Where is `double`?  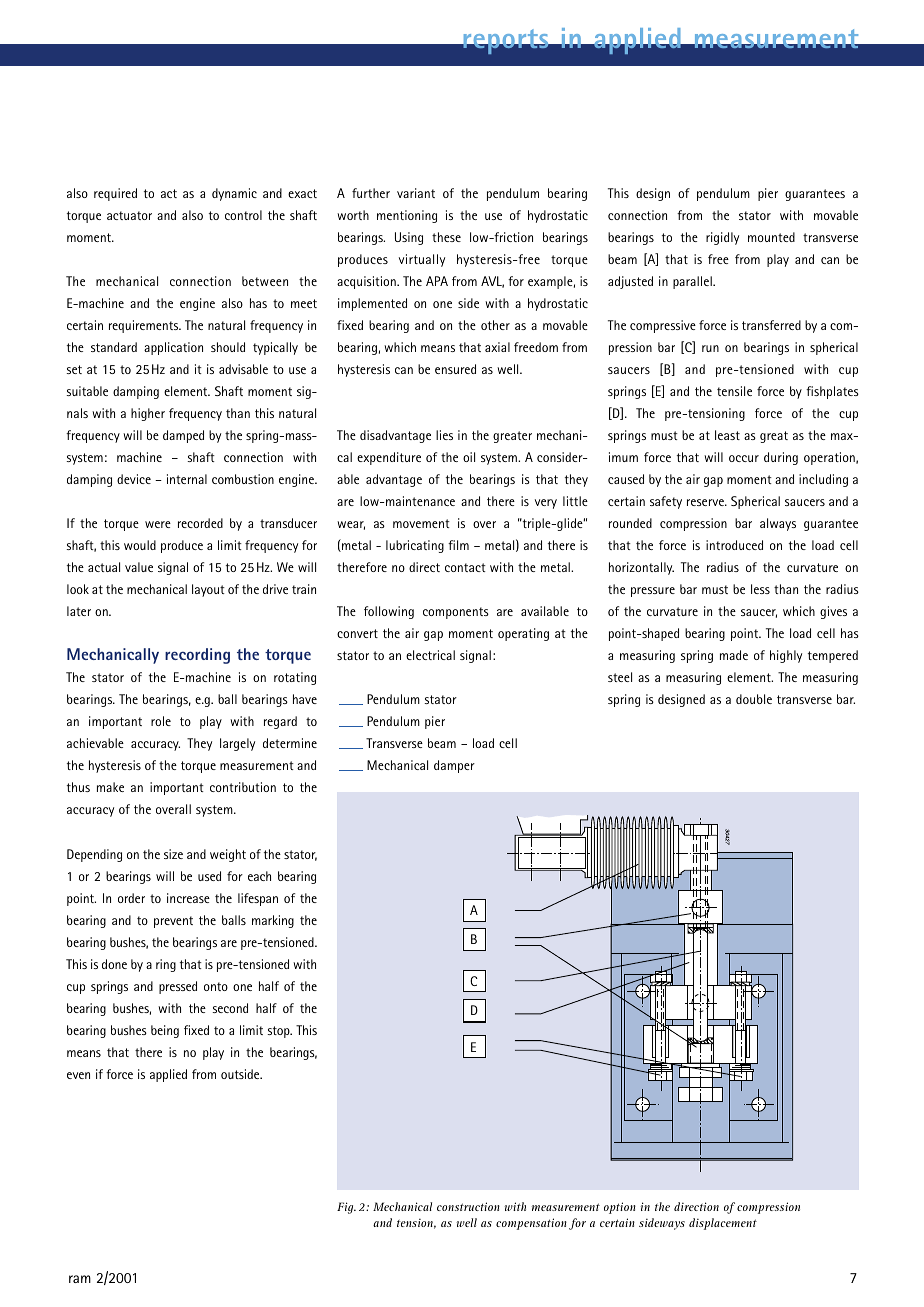 double is located at coordinates (754, 699).
